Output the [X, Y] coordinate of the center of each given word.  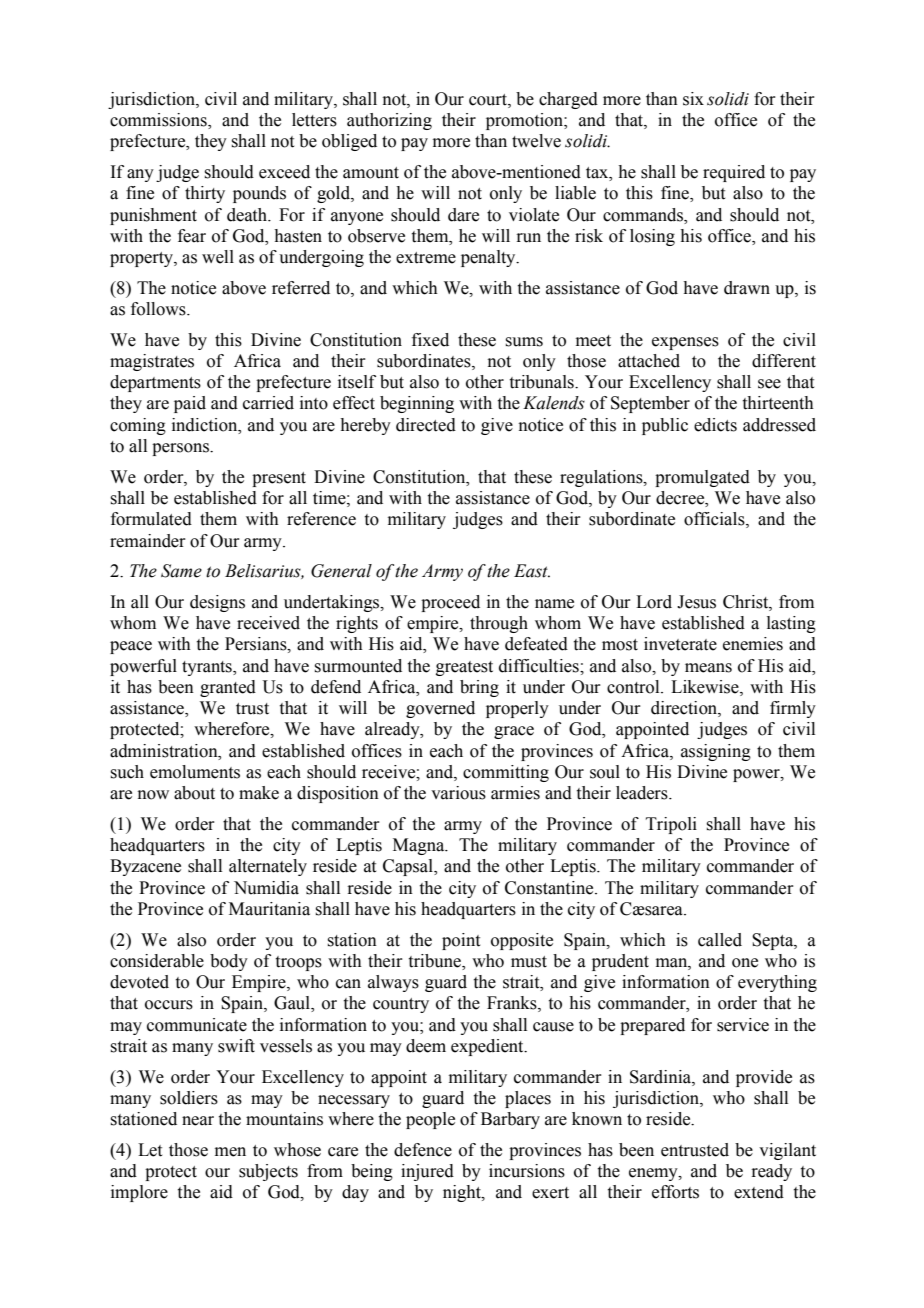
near [198, 1121]
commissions [159, 121]
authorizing [389, 121]
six [693, 99]
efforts [675, 1192]
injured [427, 1172]
